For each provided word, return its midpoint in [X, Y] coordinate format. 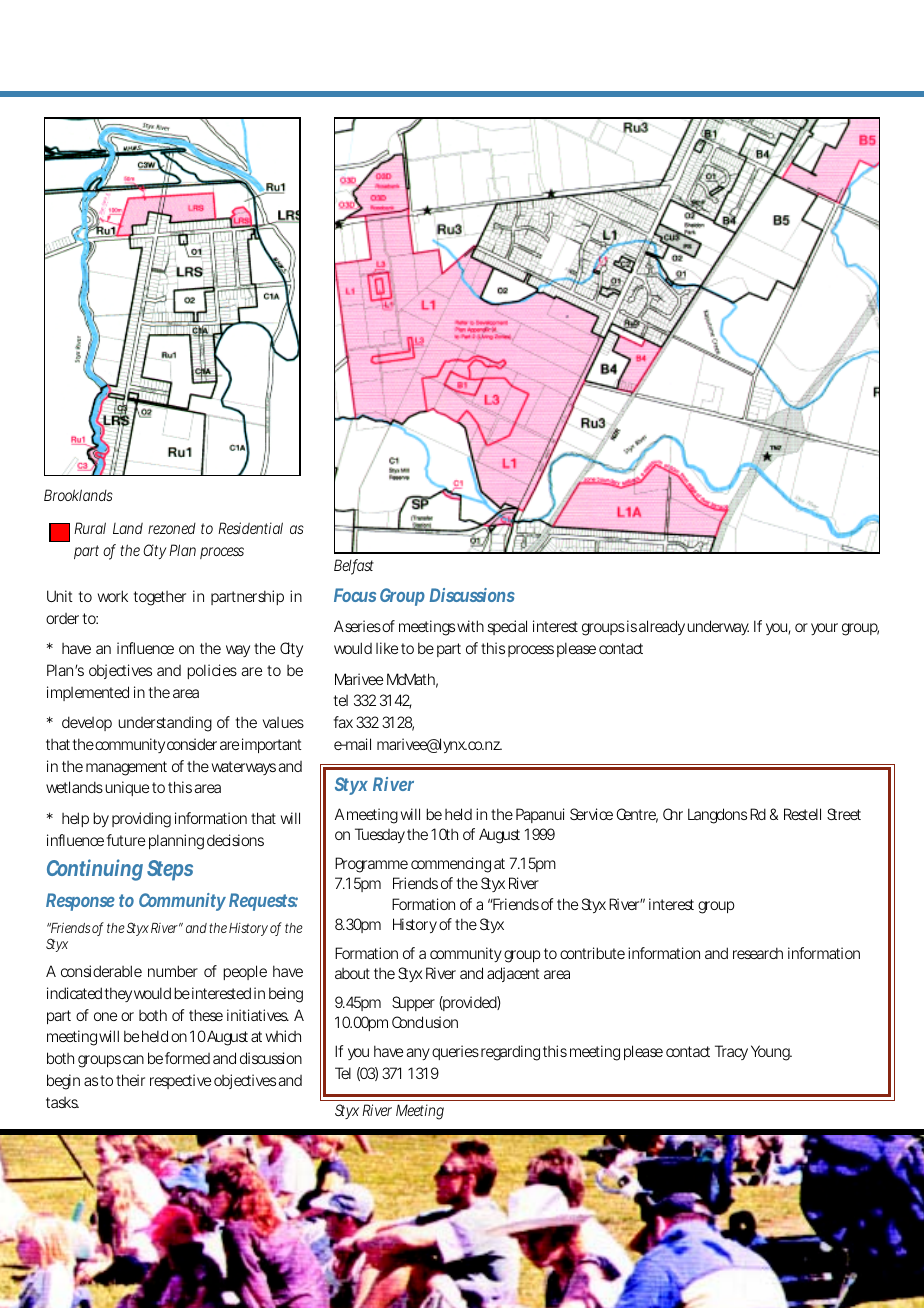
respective [180, 1081]
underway [718, 627]
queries [455, 1052]
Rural [90, 528]
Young [771, 1053]
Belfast [354, 566]
